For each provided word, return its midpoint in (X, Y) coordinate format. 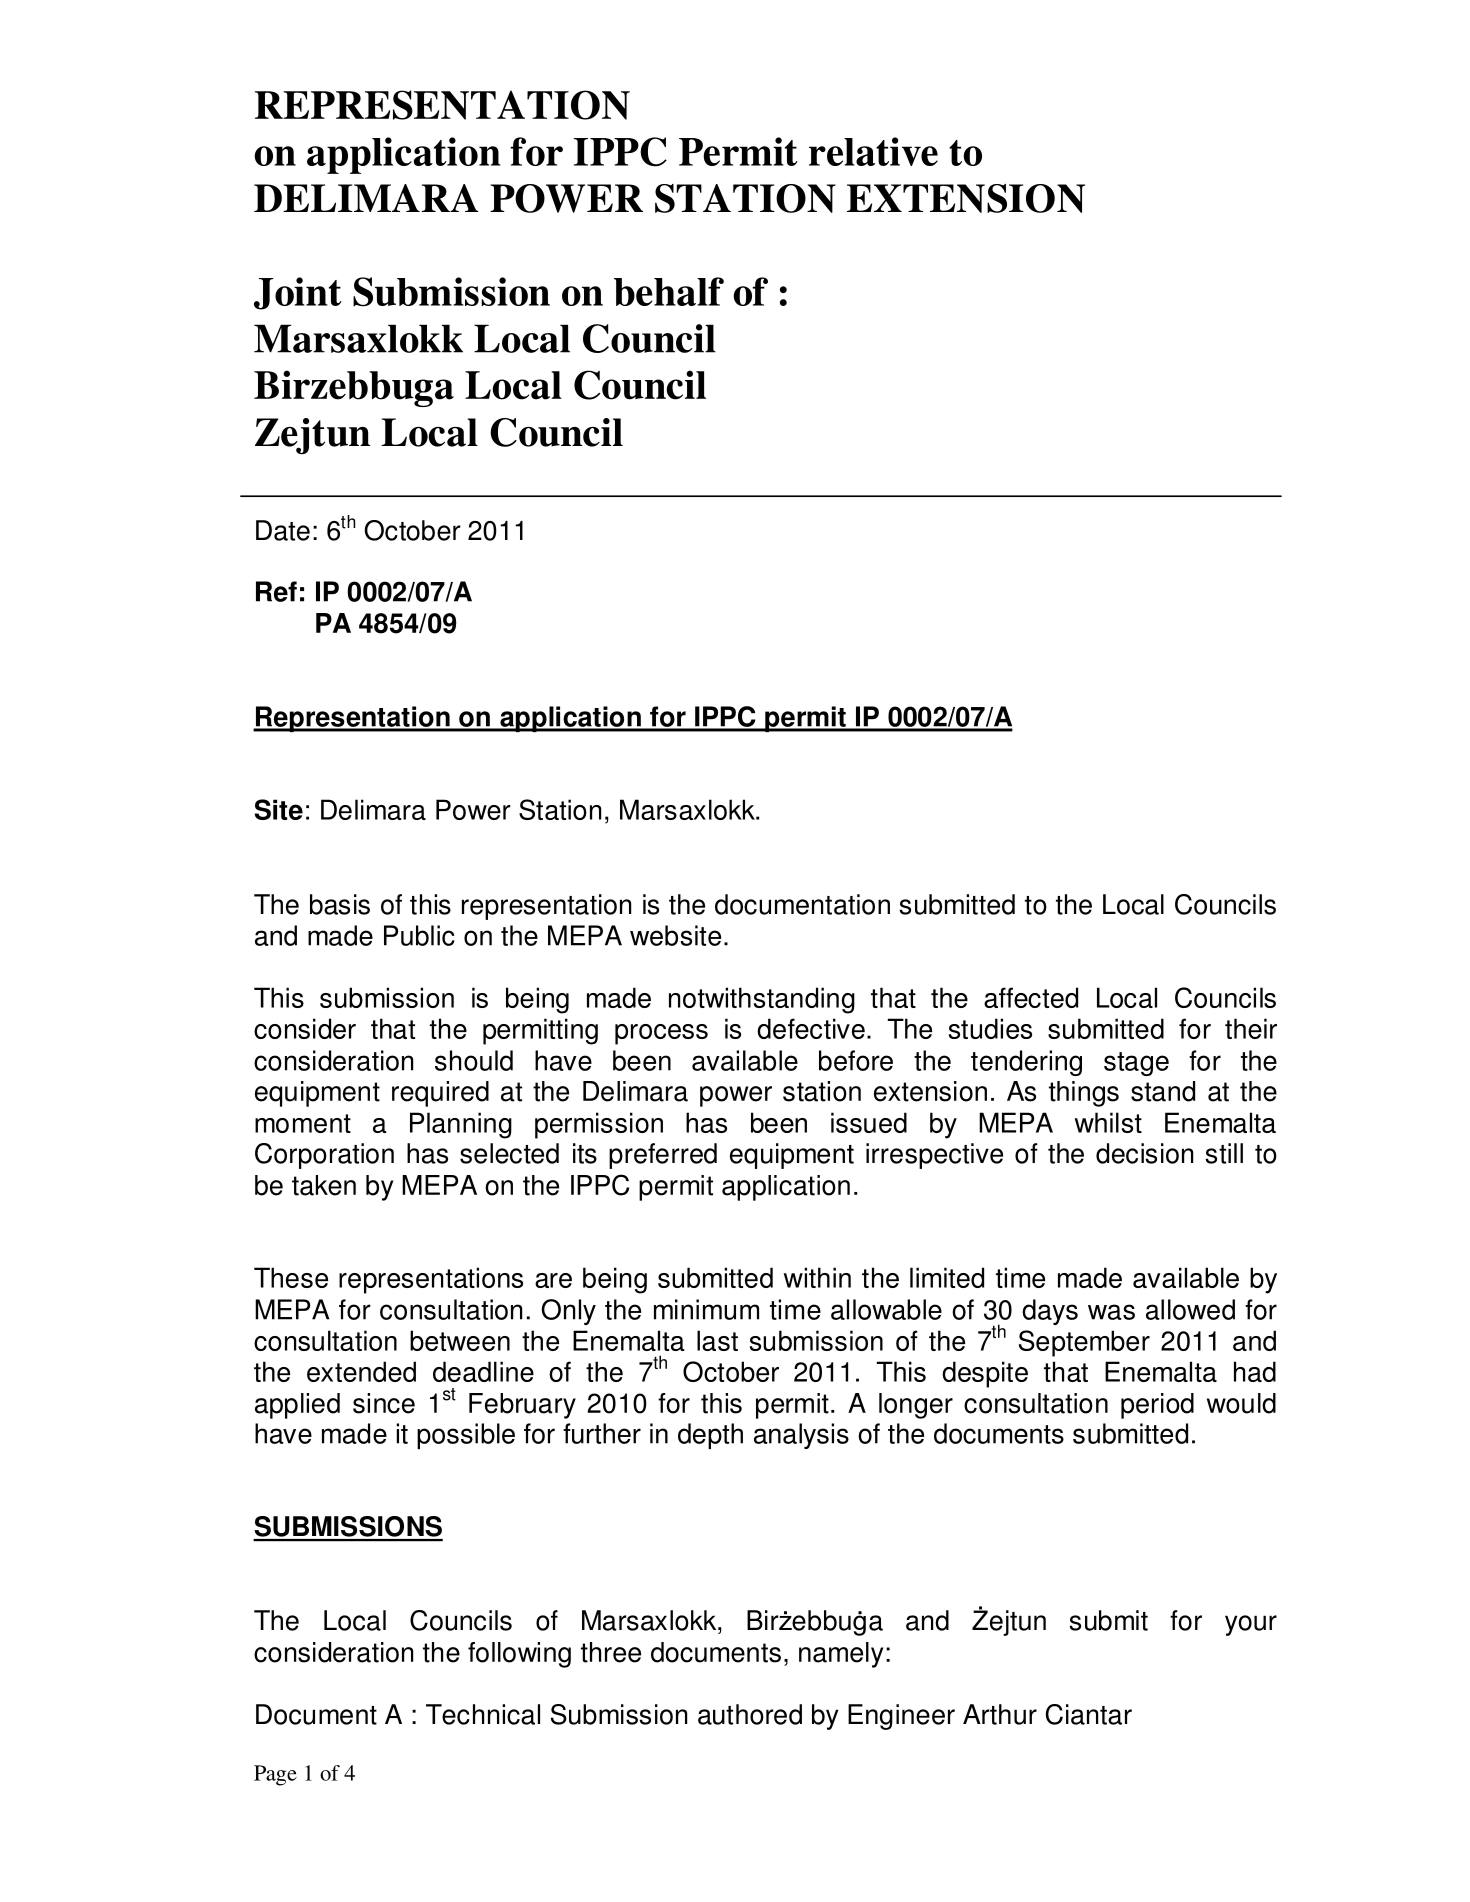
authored (750, 1714)
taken (324, 1185)
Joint (298, 293)
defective (811, 1028)
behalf (669, 291)
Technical (483, 1714)
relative (873, 151)
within (817, 1277)
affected (1031, 997)
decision (1144, 1153)
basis (340, 904)
